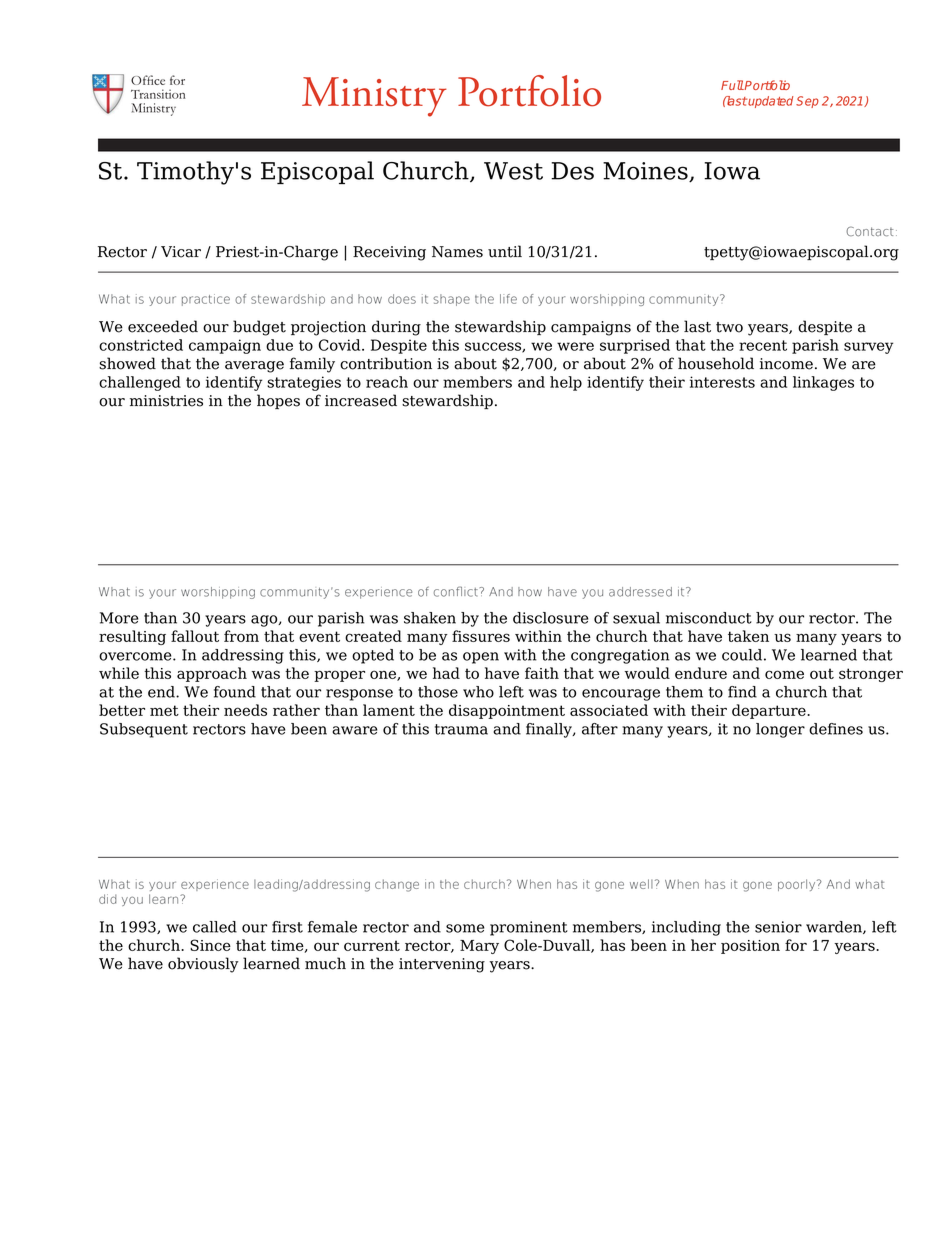 The image size is (952, 1233). Describe the element at coordinates (513, 171) in the screenshot. I see `West` at that location.
